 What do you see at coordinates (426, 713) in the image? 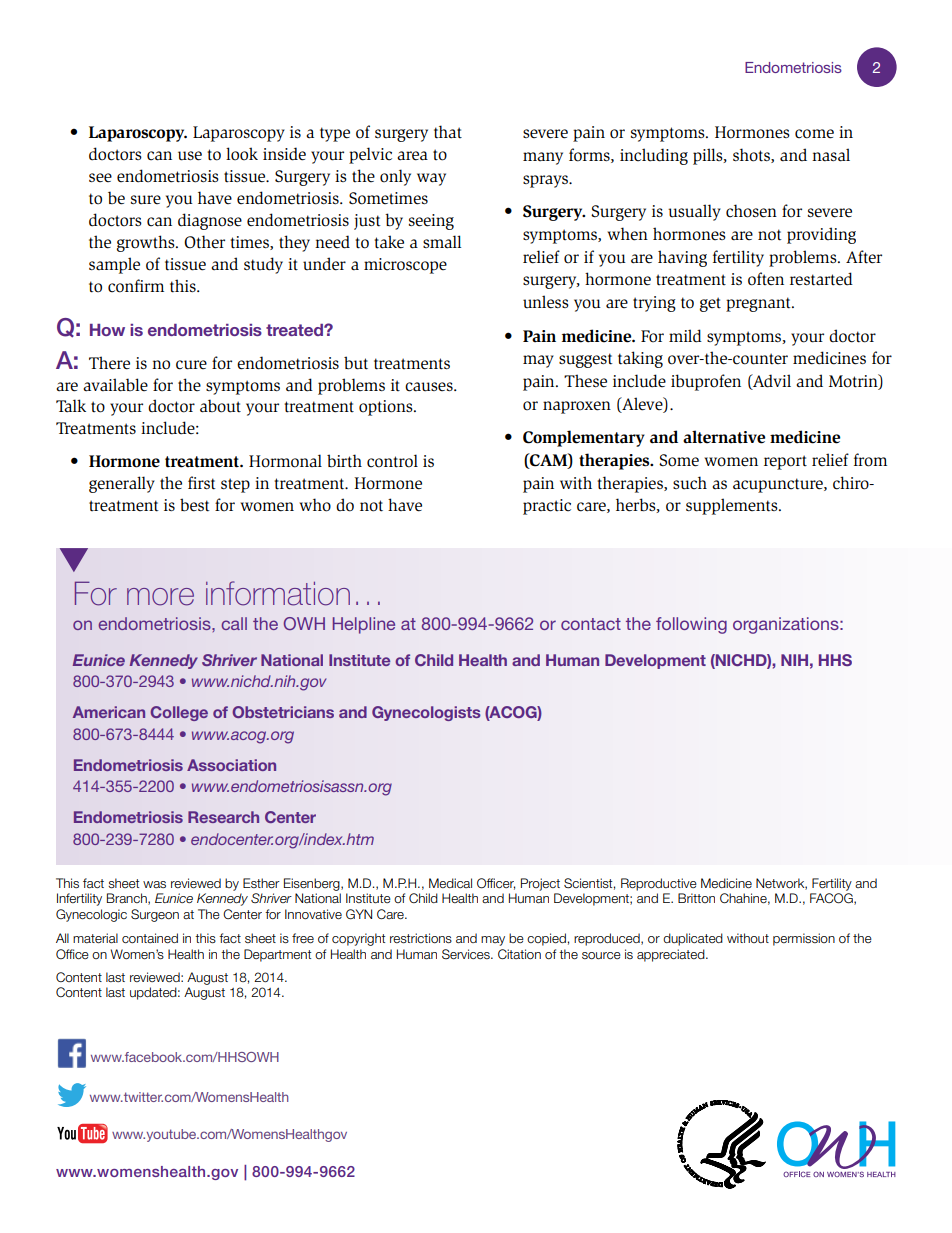
I see `Gynecologists` at bounding box center [426, 713].
